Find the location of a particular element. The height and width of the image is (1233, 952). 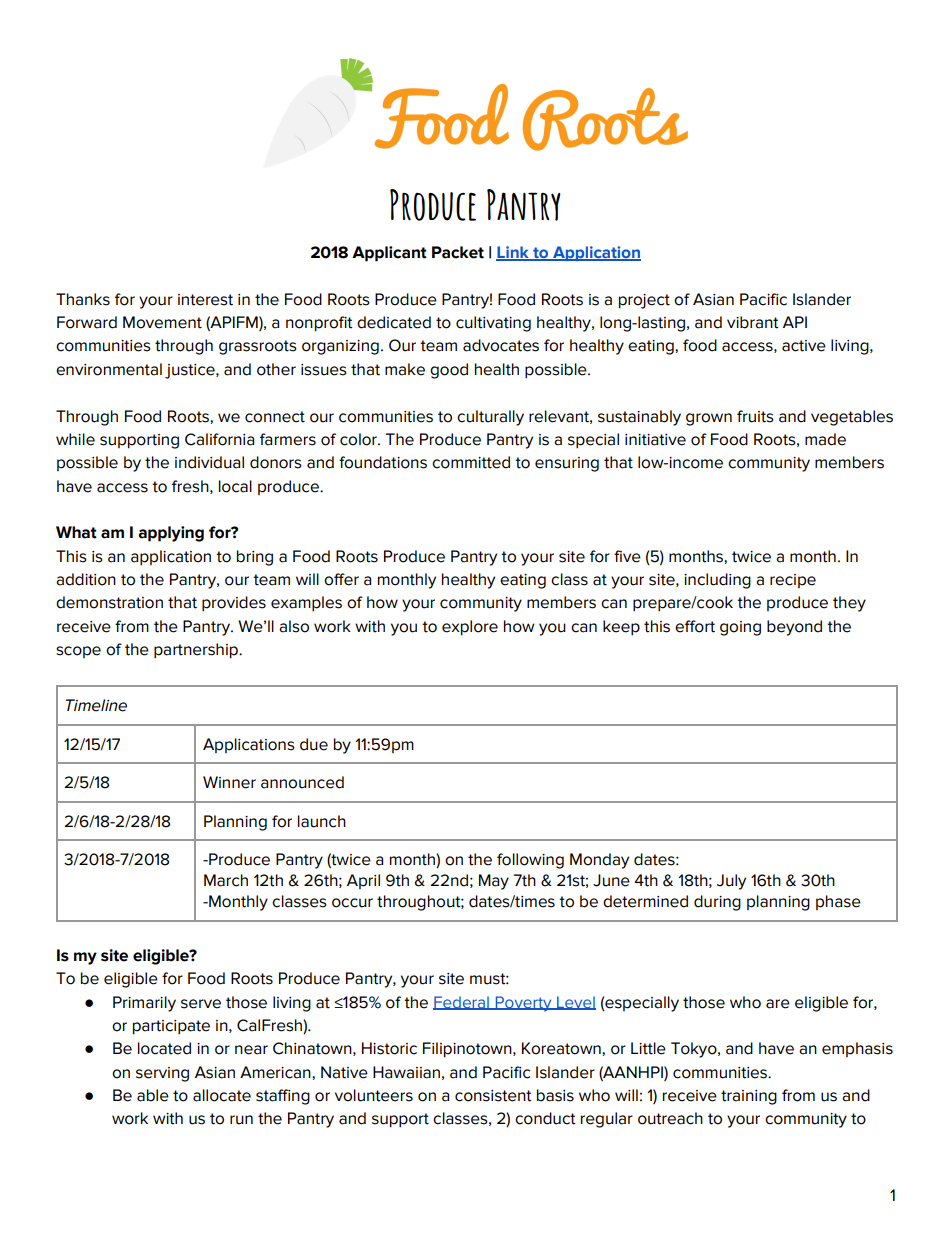

partnership is located at coordinates (197, 651).
